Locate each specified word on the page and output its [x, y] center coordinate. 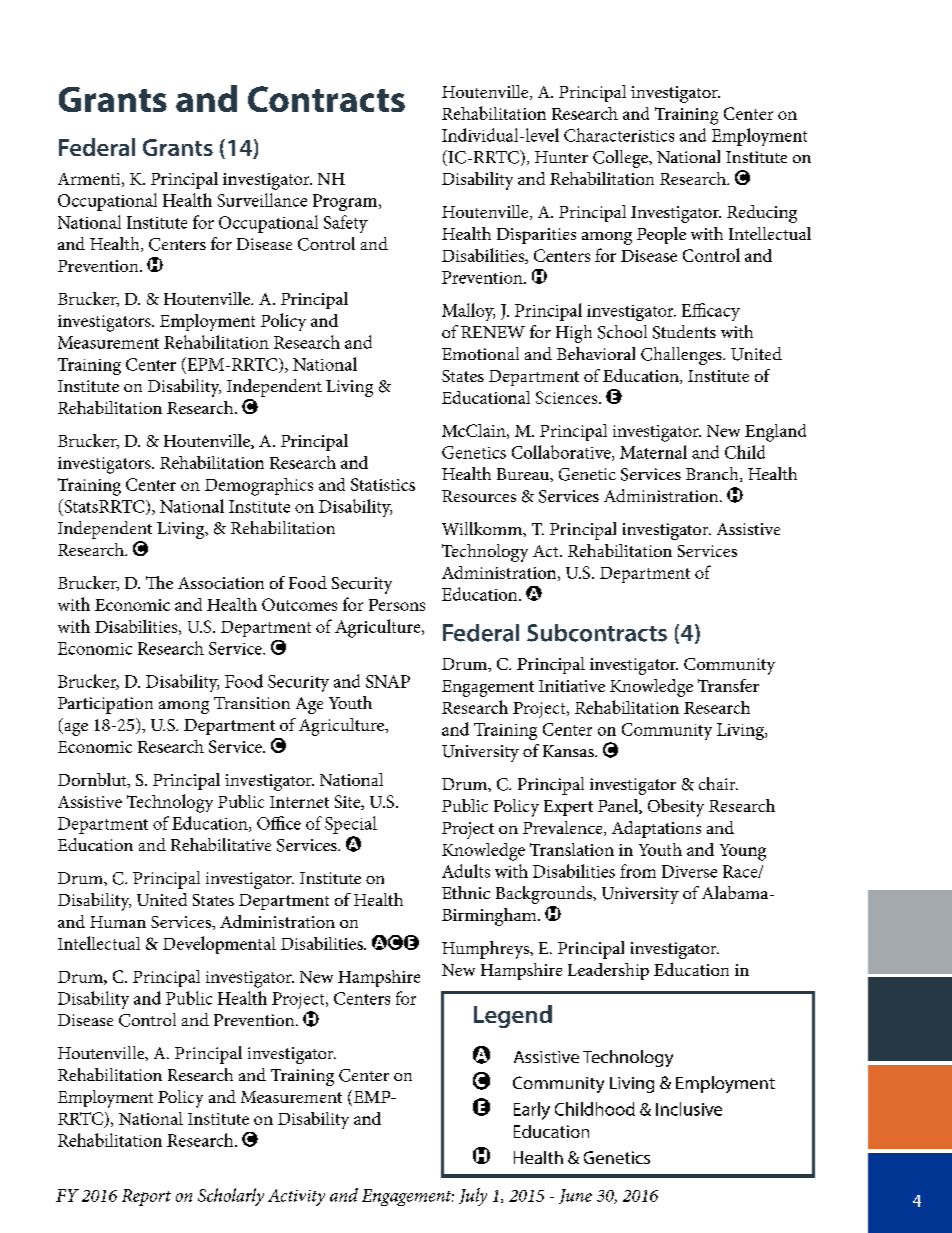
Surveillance [262, 200]
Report [146, 1197]
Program [346, 202]
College [621, 159]
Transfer [728, 685]
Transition [252, 703]
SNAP [388, 681]
